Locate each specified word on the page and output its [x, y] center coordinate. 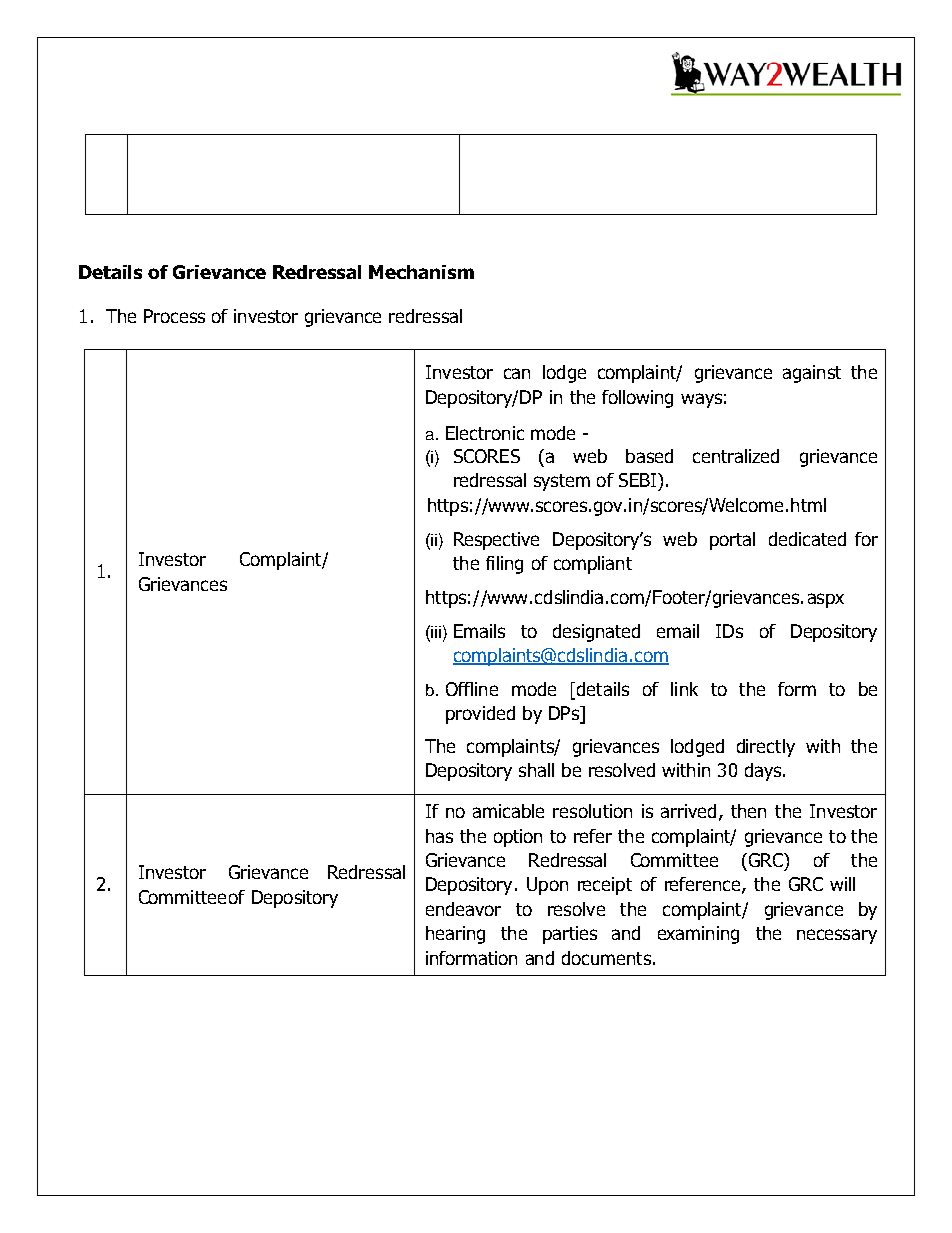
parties [570, 935]
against [812, 374]
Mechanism [421, 272]
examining [698, 935]
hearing [455, 935]
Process [174, 316]
